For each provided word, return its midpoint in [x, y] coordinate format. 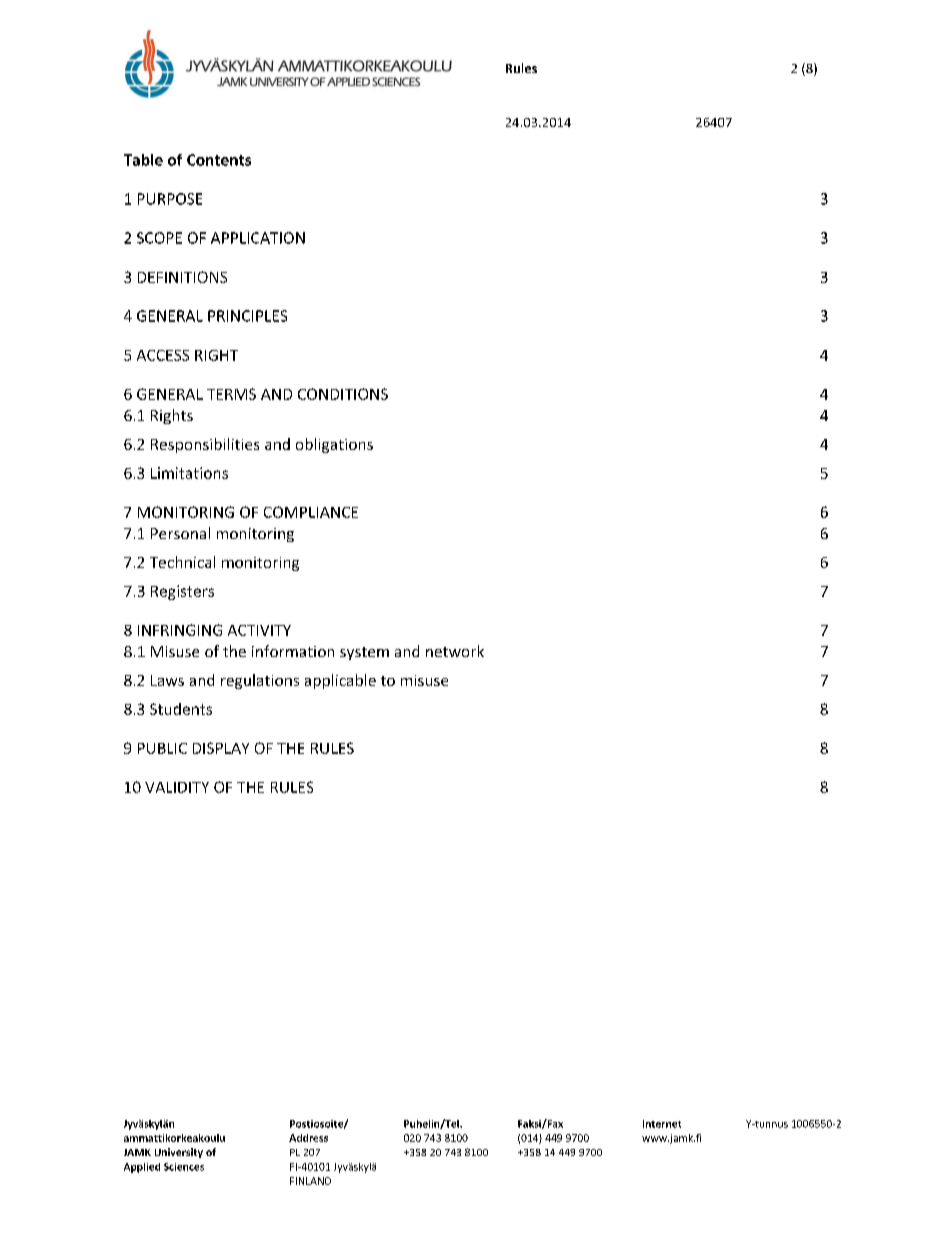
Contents [219, 160]
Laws [167, 680]
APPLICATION [258, 238]
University [179, 1153]
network [455, 651]
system [364, 653]
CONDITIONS [343, 394]
